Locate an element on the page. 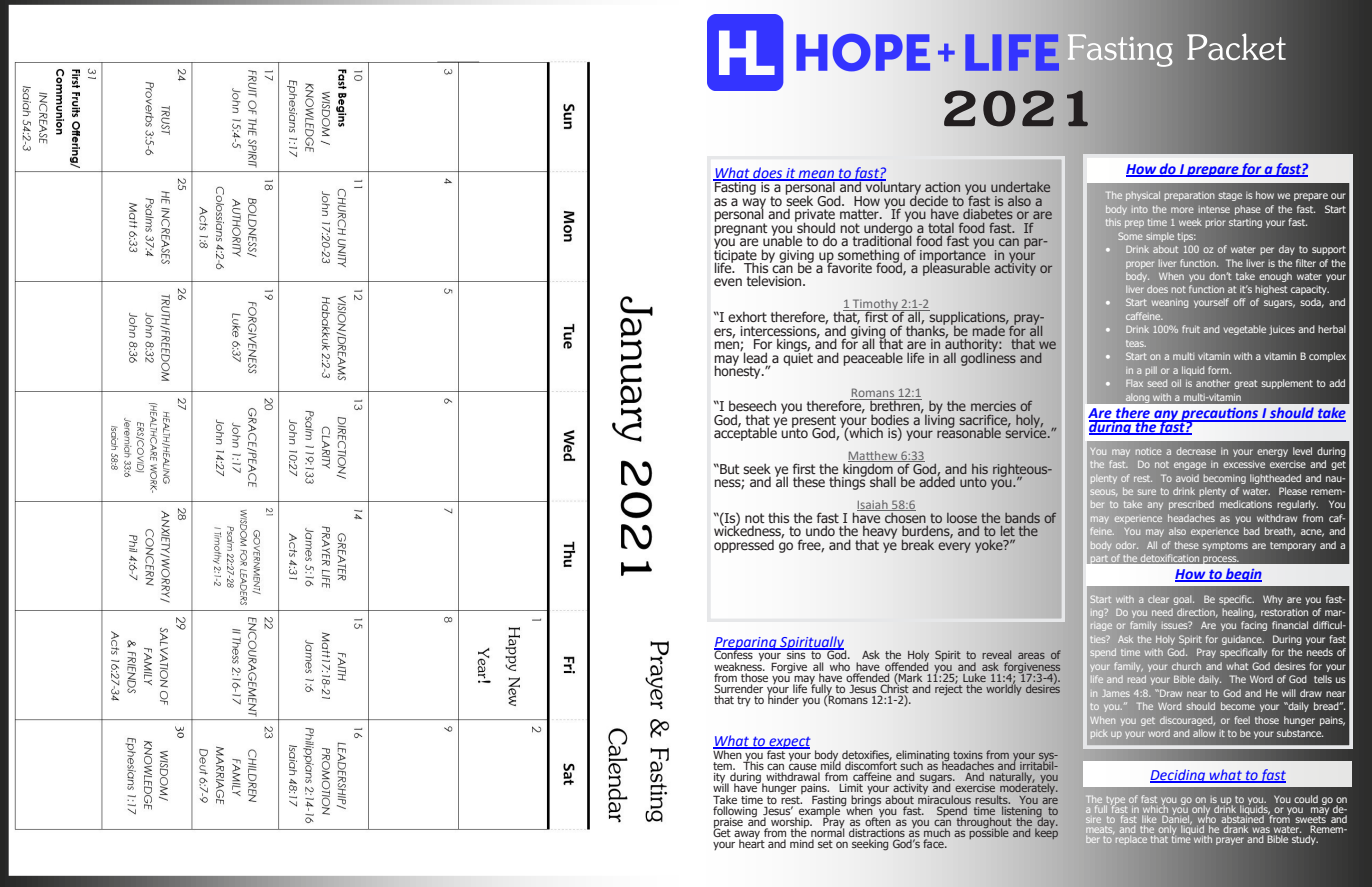 The height and width of the page is (887, 1372). pleasurable is located at coordinates (956, 268).
